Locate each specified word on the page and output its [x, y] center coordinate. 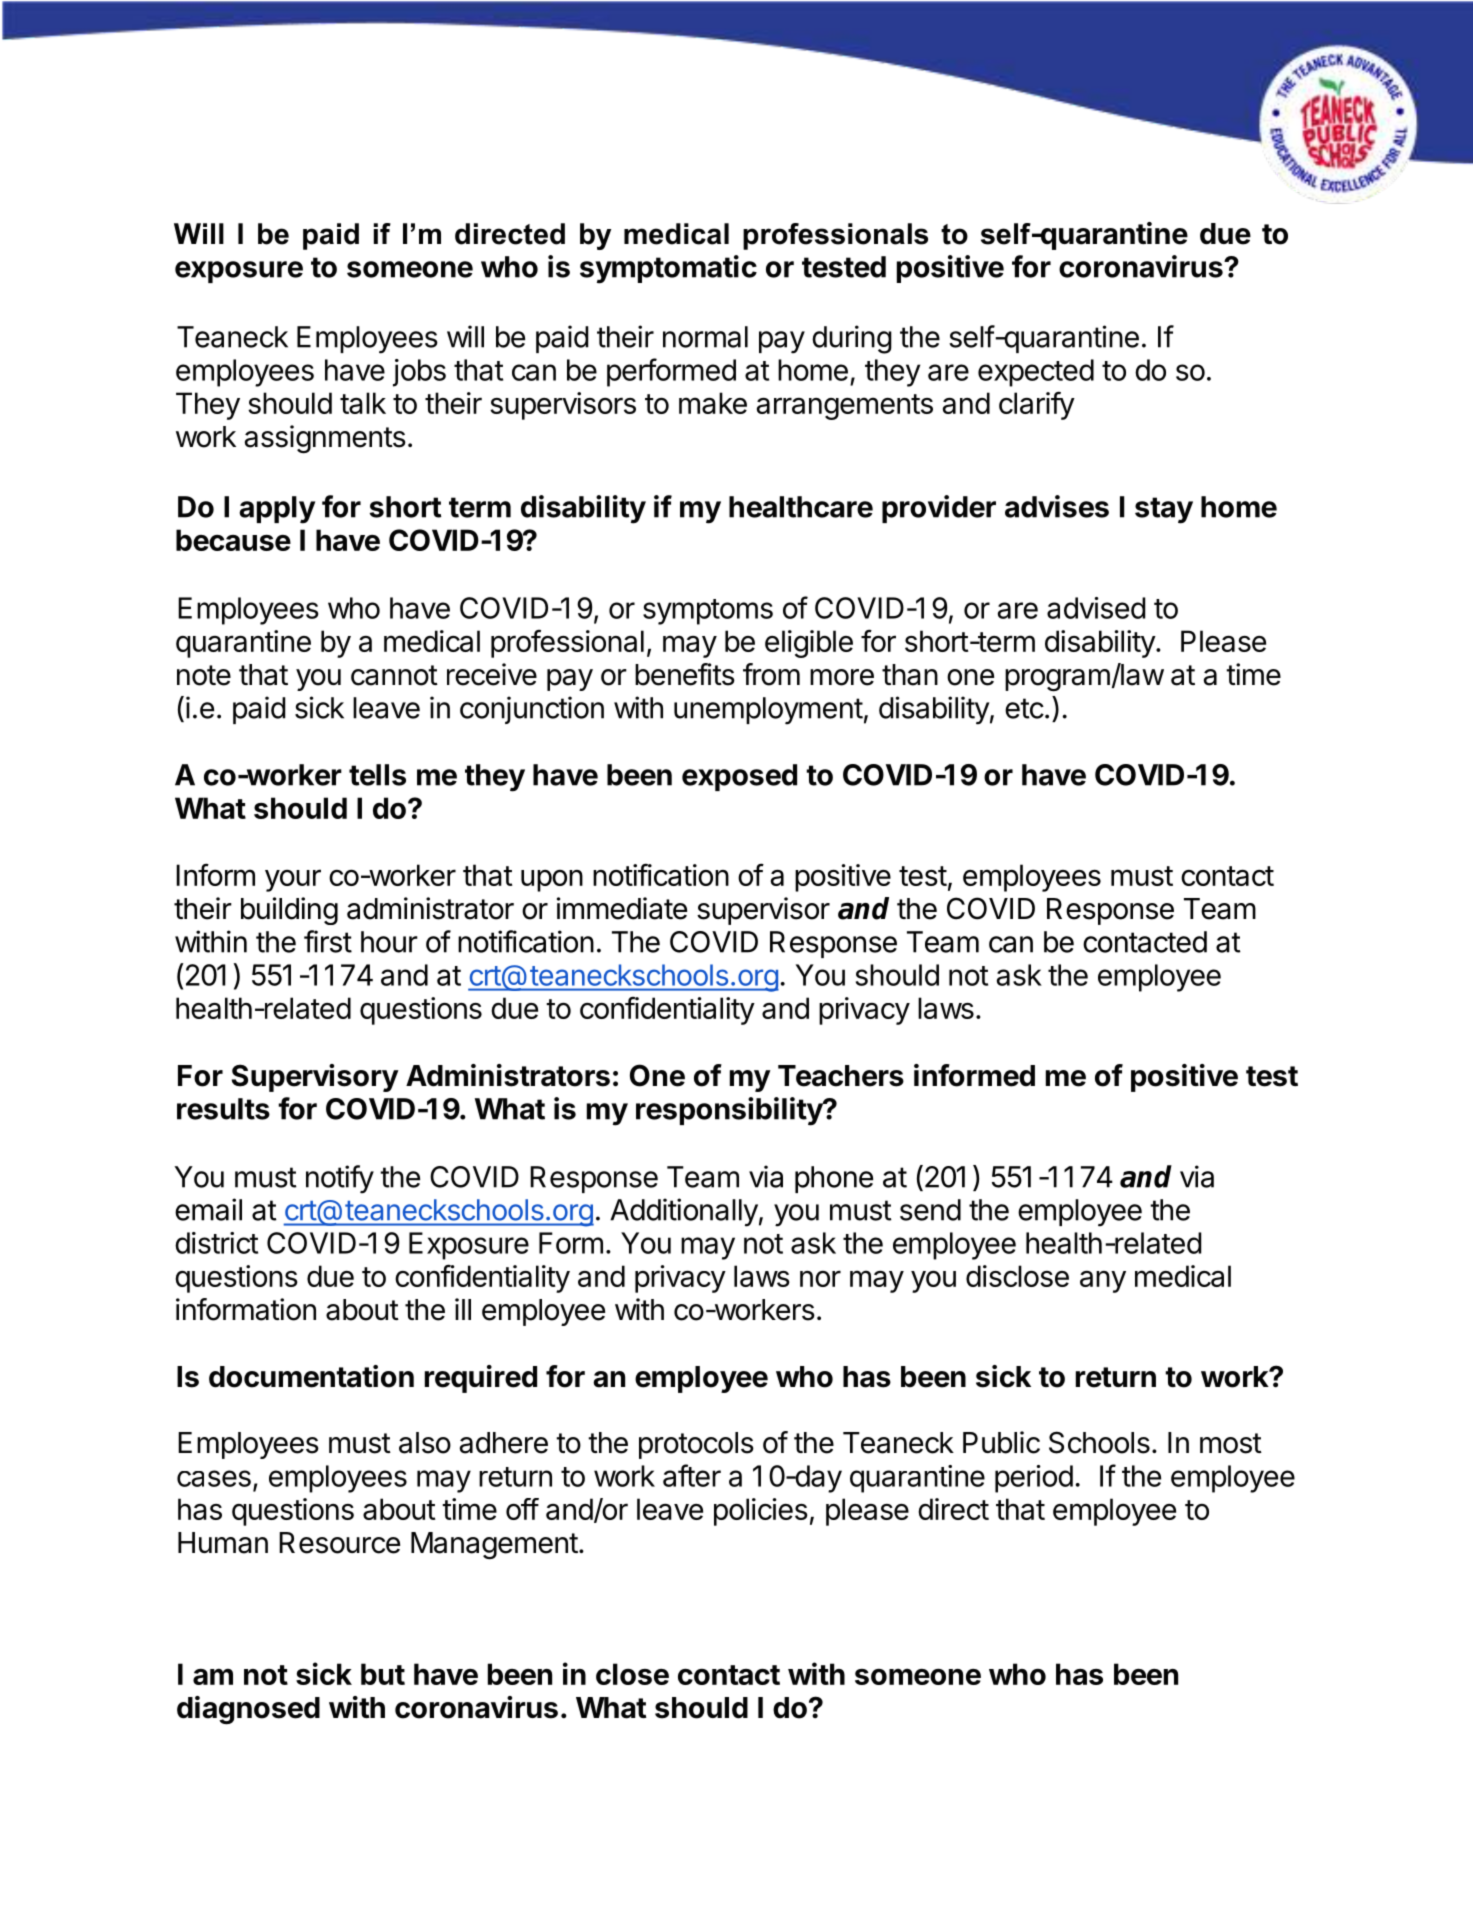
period [1034, 1479]
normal [705, 337]
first [328, 941]
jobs [419, 373]
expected [1036, 373]
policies [761, 1512]
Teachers [841, 1076]
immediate [622, 908]
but [383, 1674]
